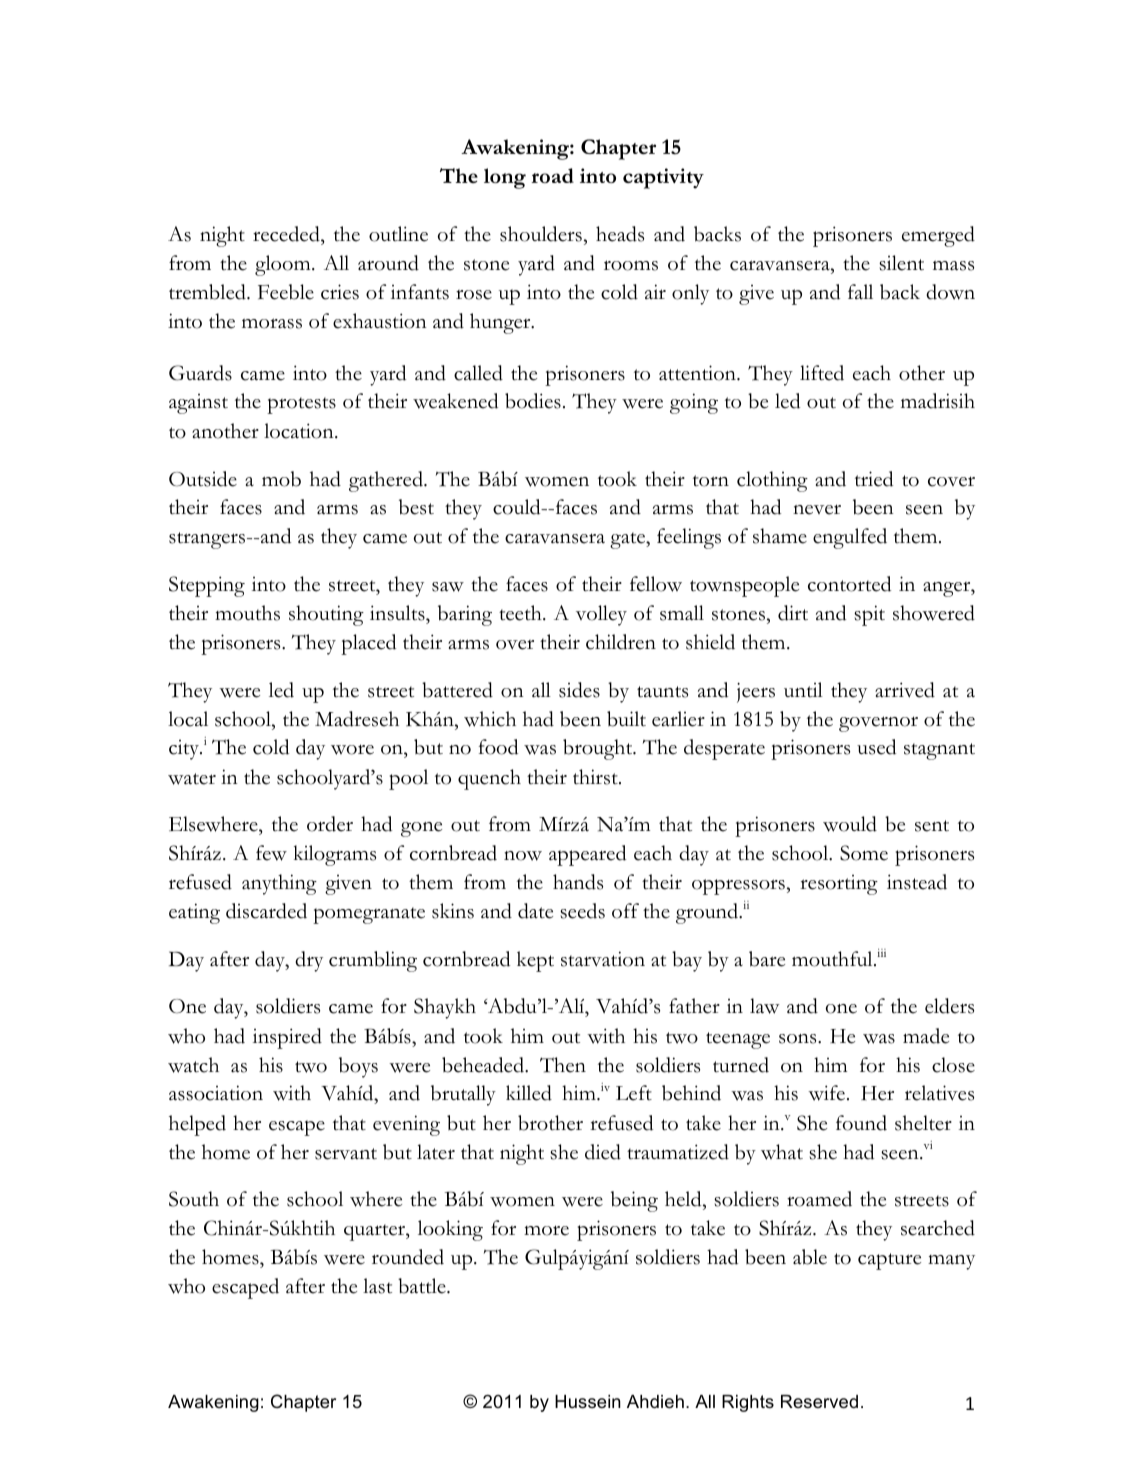 The width and height of the screenshot is (1143, 1479). What do you see at coordinates (377, 1286) in the screenshot?
I see `last` at bounding box center [377, 1286].
